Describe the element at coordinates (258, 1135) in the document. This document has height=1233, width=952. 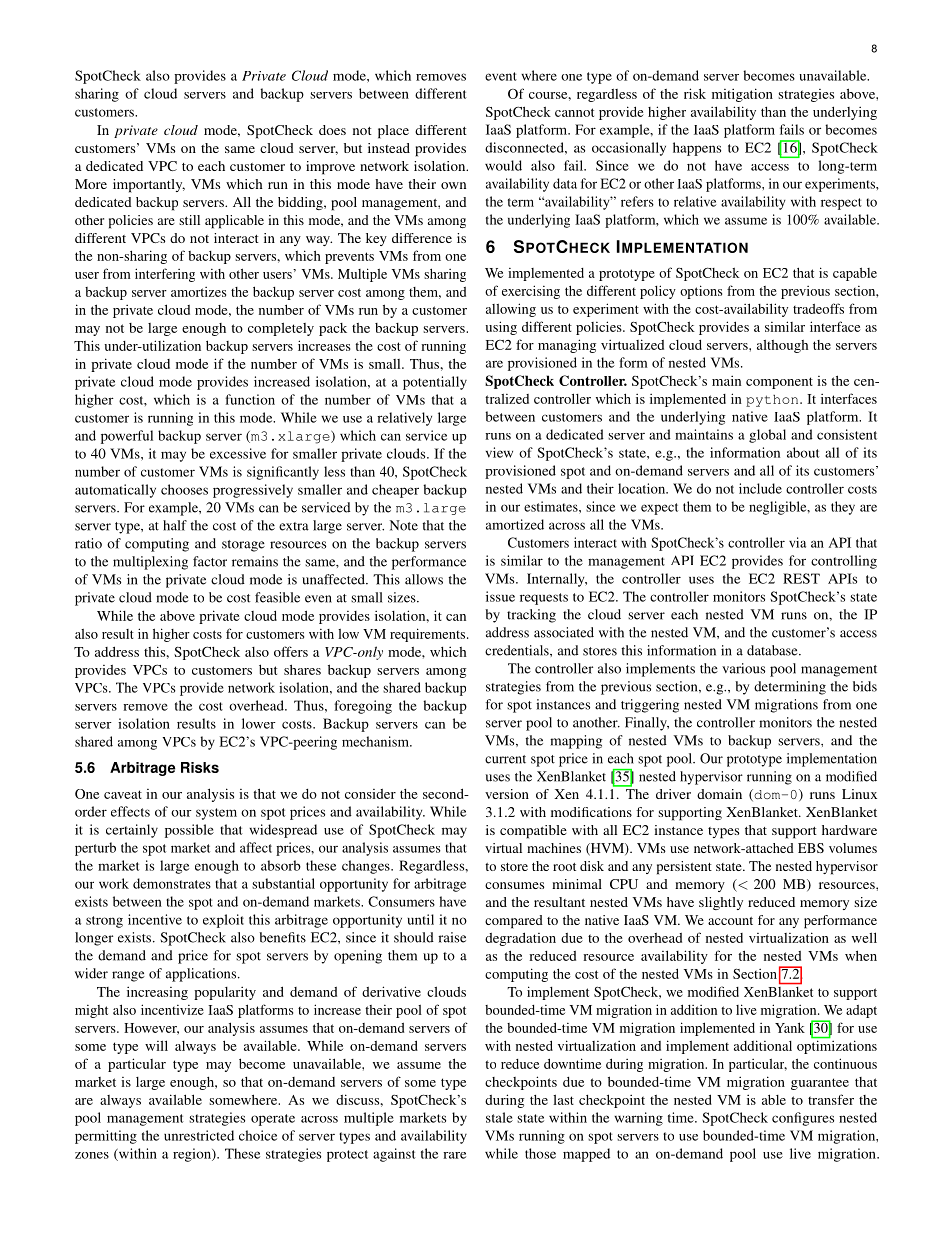
I see `choice` at that location.
